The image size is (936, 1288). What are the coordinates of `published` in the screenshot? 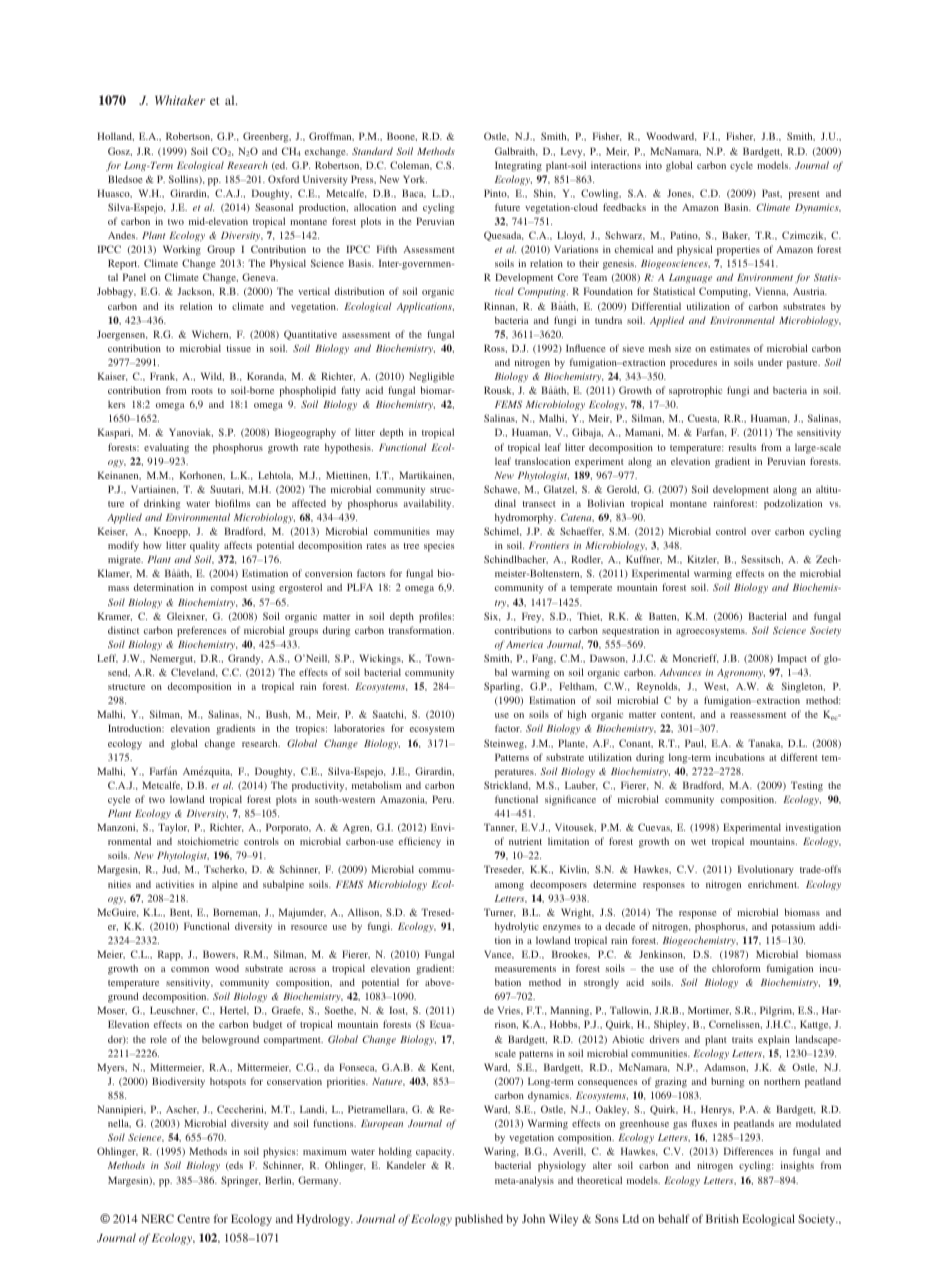 It's located at (479, 1220).
